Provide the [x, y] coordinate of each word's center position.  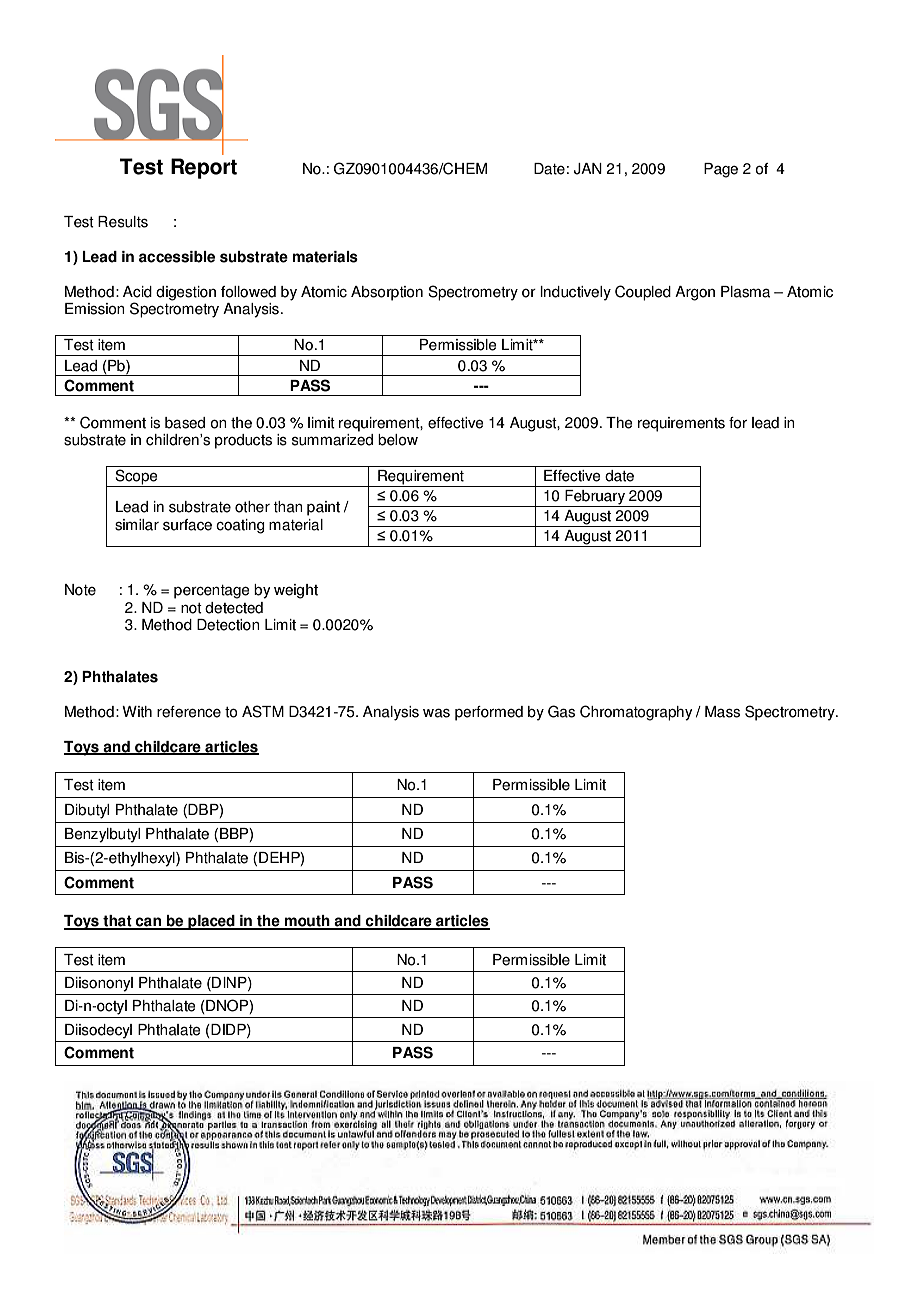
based [185, 423]
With [137, 712]
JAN [588, 169]
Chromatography [636, 713]
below [398, 440]
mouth [307, 922]
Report [204, 168]
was [436, 713]
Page [721, 170]
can [149, 923]
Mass [722, 712]
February [595, 498]
